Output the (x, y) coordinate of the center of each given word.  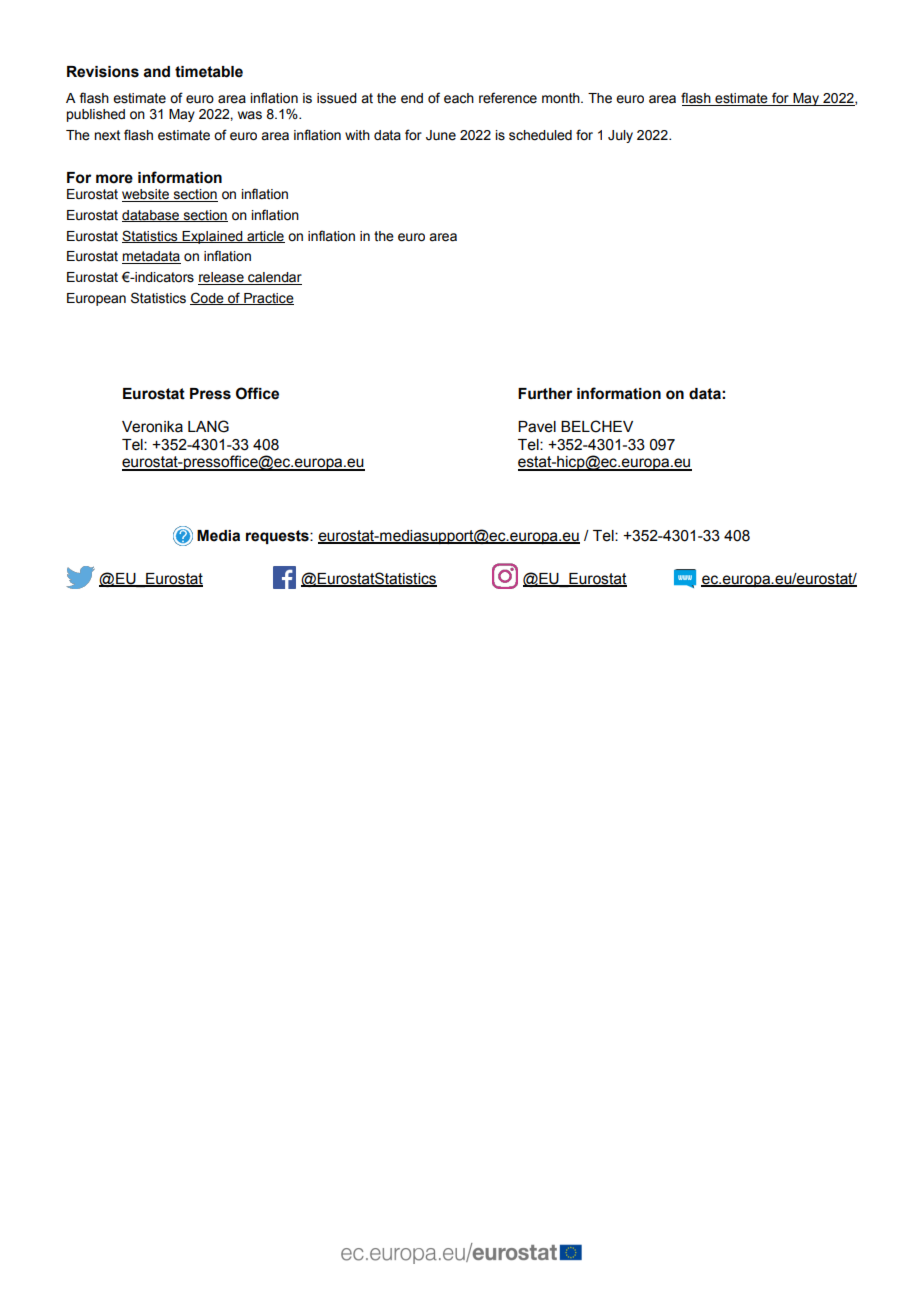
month (562, 98)
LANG (208, 426)
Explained (213, 237)
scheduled (540, 135)
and (156, 72)
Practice (268, 299)
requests (278, 537)
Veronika (152, 427)
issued (337, 98)
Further (545, 394)
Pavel (537, 427)
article (265, 237)
